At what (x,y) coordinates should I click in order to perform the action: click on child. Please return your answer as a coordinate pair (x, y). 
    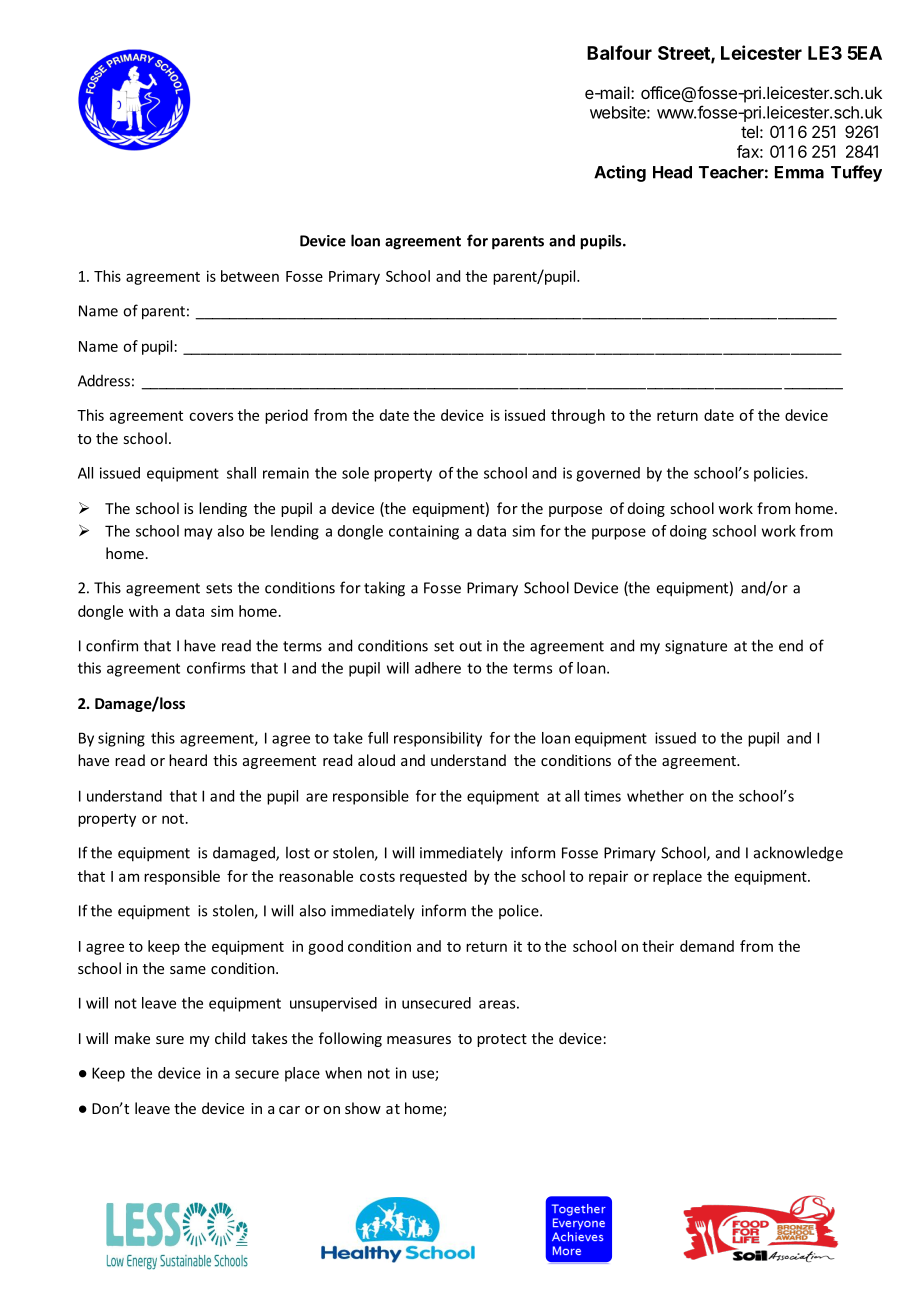
    Looking at the image, I should click on (230, 1038).
